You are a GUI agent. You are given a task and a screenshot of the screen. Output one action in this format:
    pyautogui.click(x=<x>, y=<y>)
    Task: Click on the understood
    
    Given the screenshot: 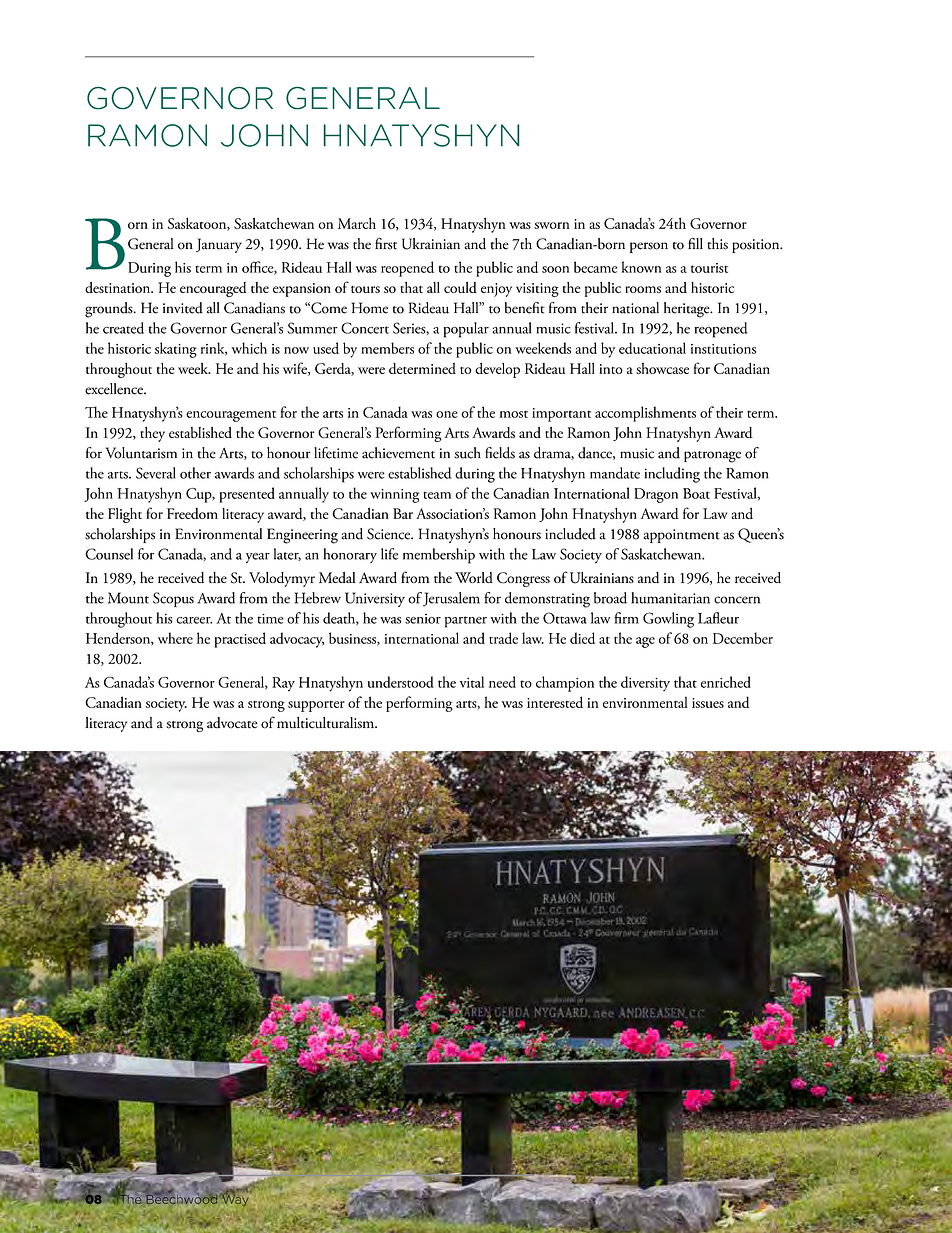 What is the action you would take?
    pyautogui.click(x=401, y=682)
